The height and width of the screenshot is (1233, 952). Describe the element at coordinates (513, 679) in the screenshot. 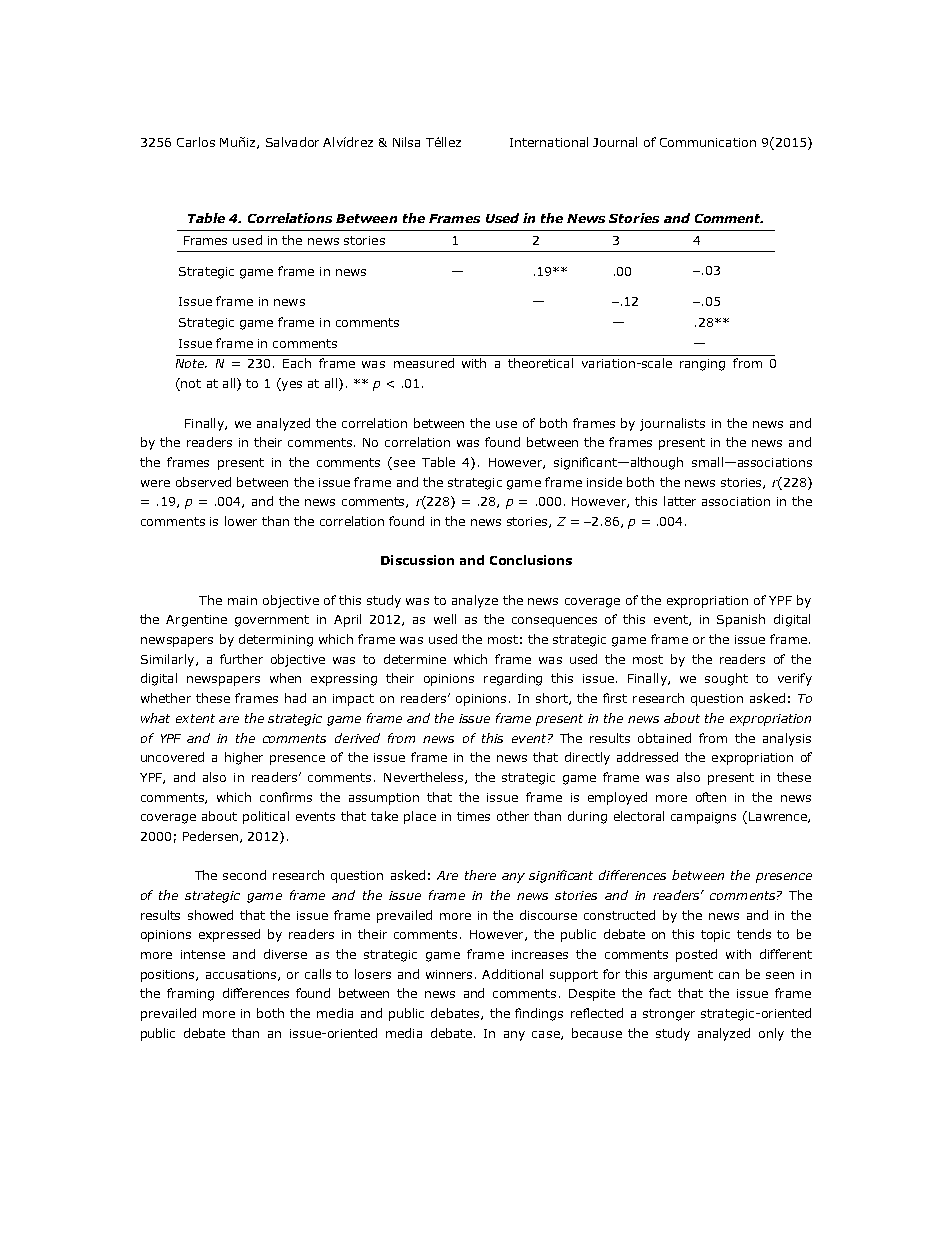

I see `regarding` at that location.
